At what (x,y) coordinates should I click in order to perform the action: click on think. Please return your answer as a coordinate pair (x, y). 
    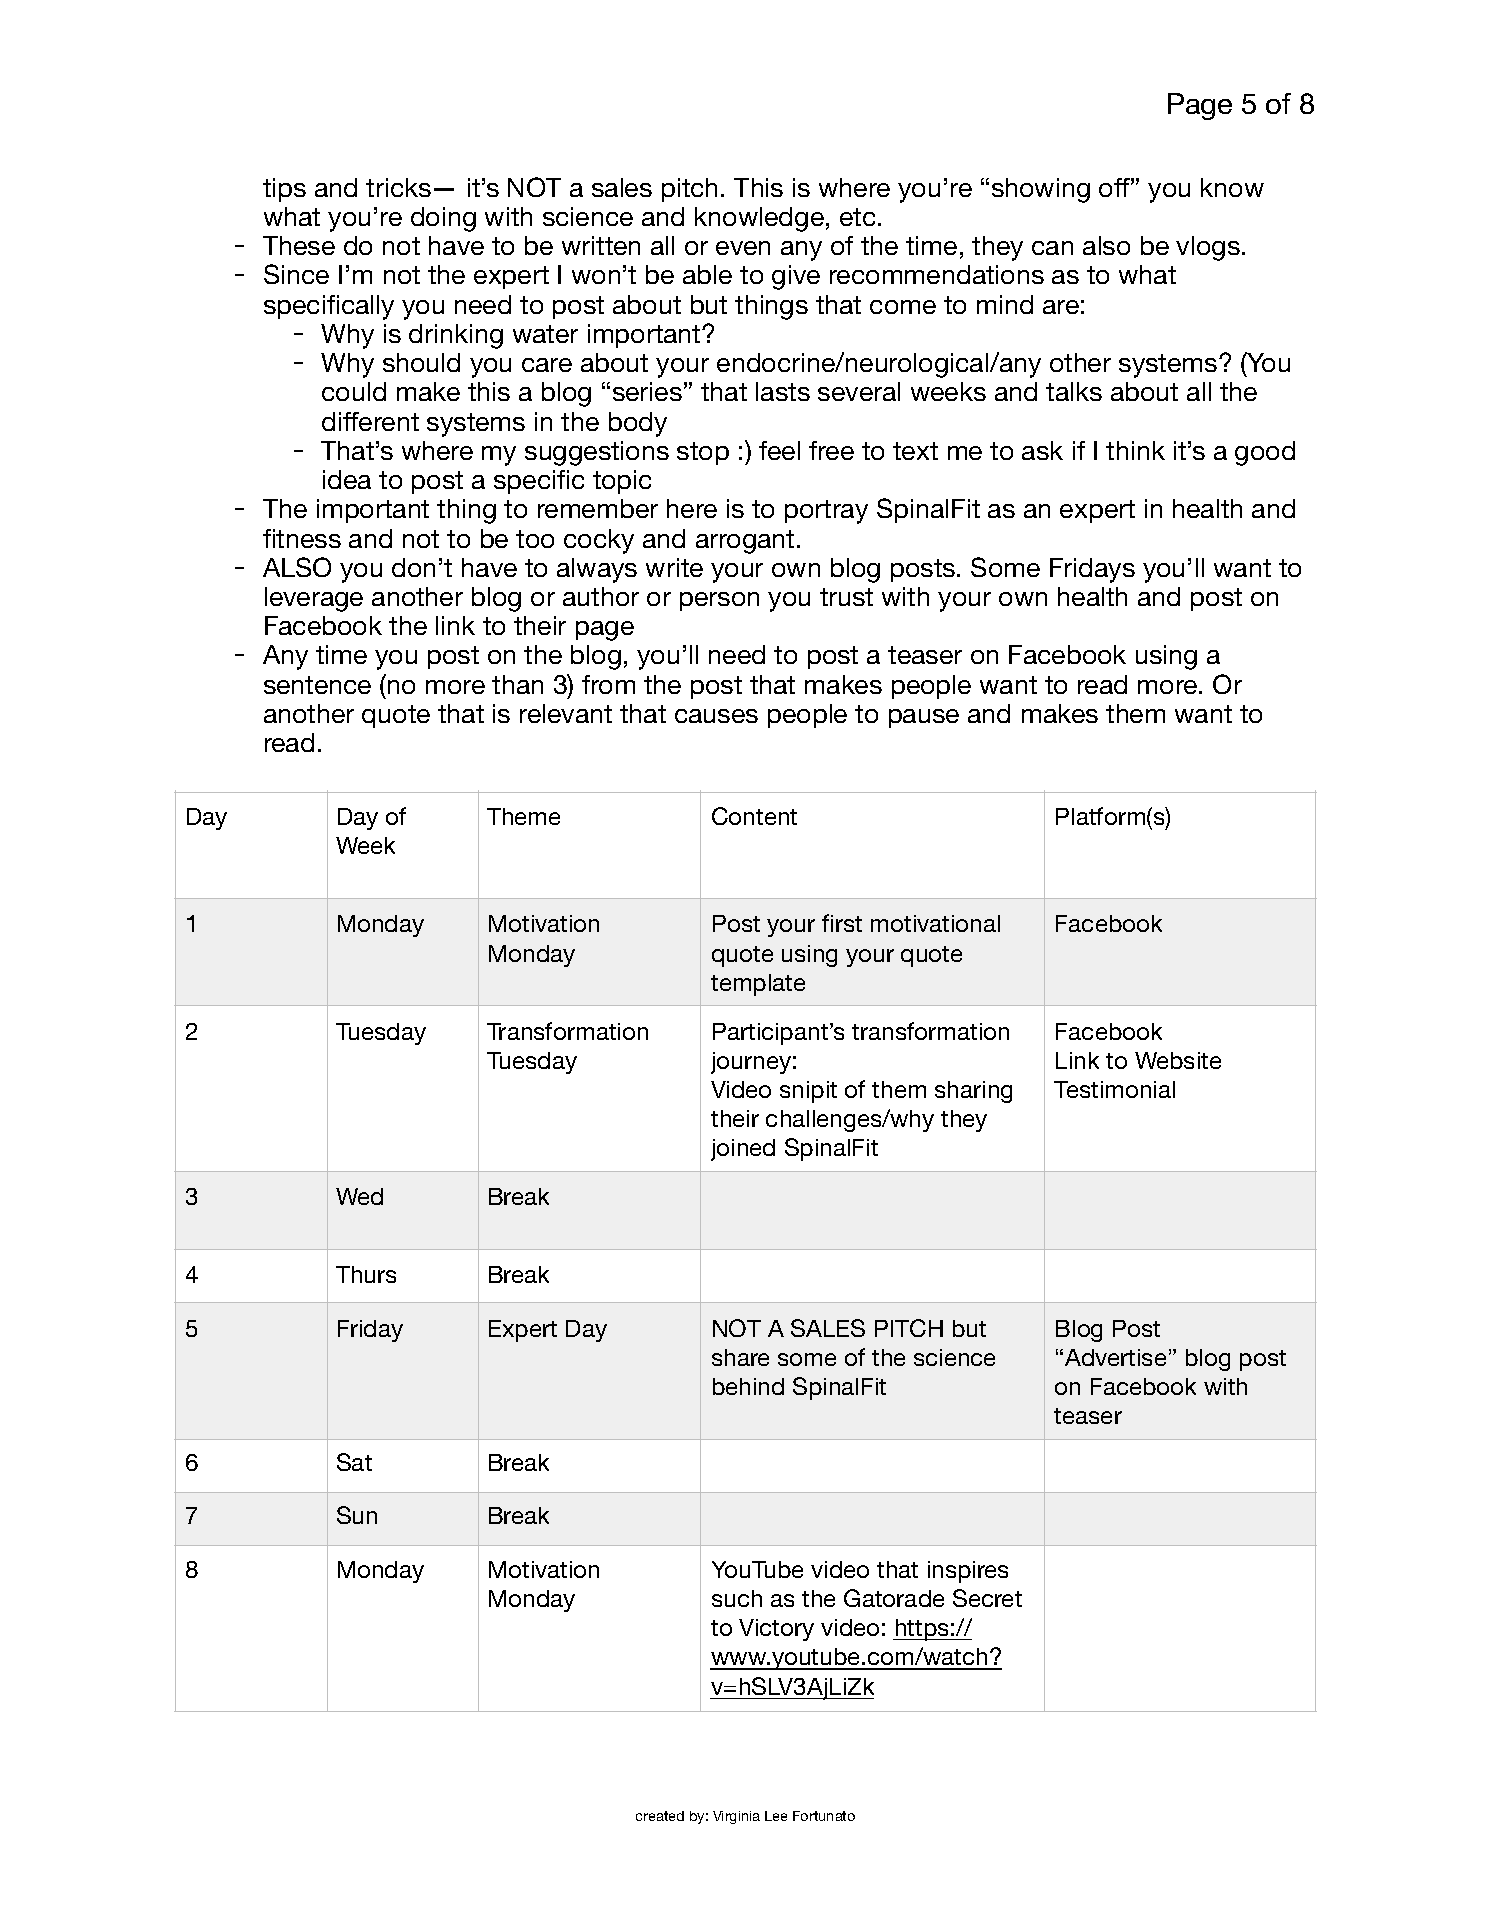
    Looking at the image, I should click on (1135, 450).
